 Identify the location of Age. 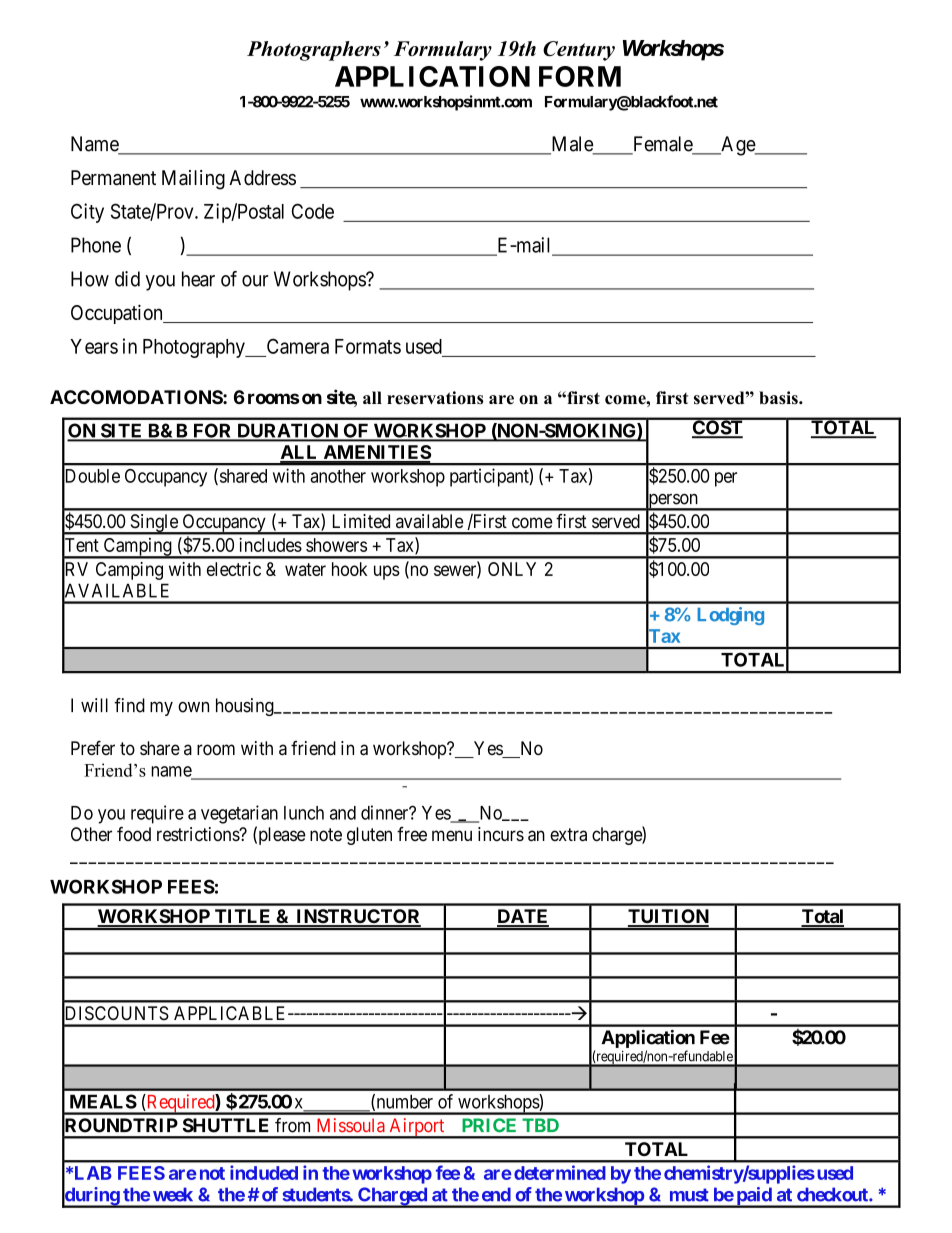
(738, 146).
